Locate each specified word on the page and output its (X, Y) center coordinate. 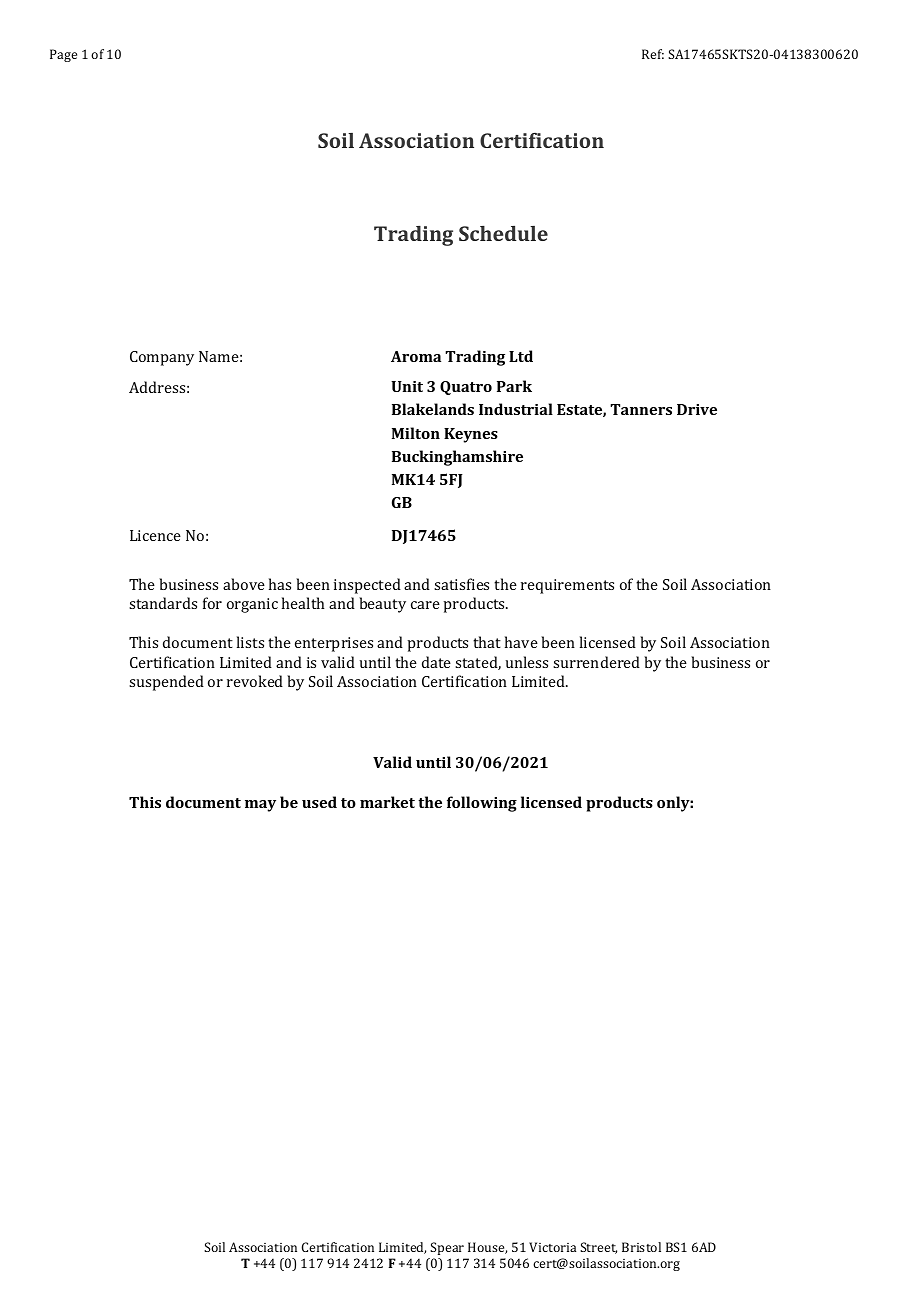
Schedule (503, 233)
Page (63, 55)
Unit (407, 386)
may (260, 806)
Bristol (641, 1247)
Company (162, 358)
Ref (653, 54)
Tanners (641, 409)
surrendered (596, 662)
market (387, 802)
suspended (166, 683)
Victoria (552, 1247)
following (482, 804)
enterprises (334, 644)
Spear (447, 1248)
